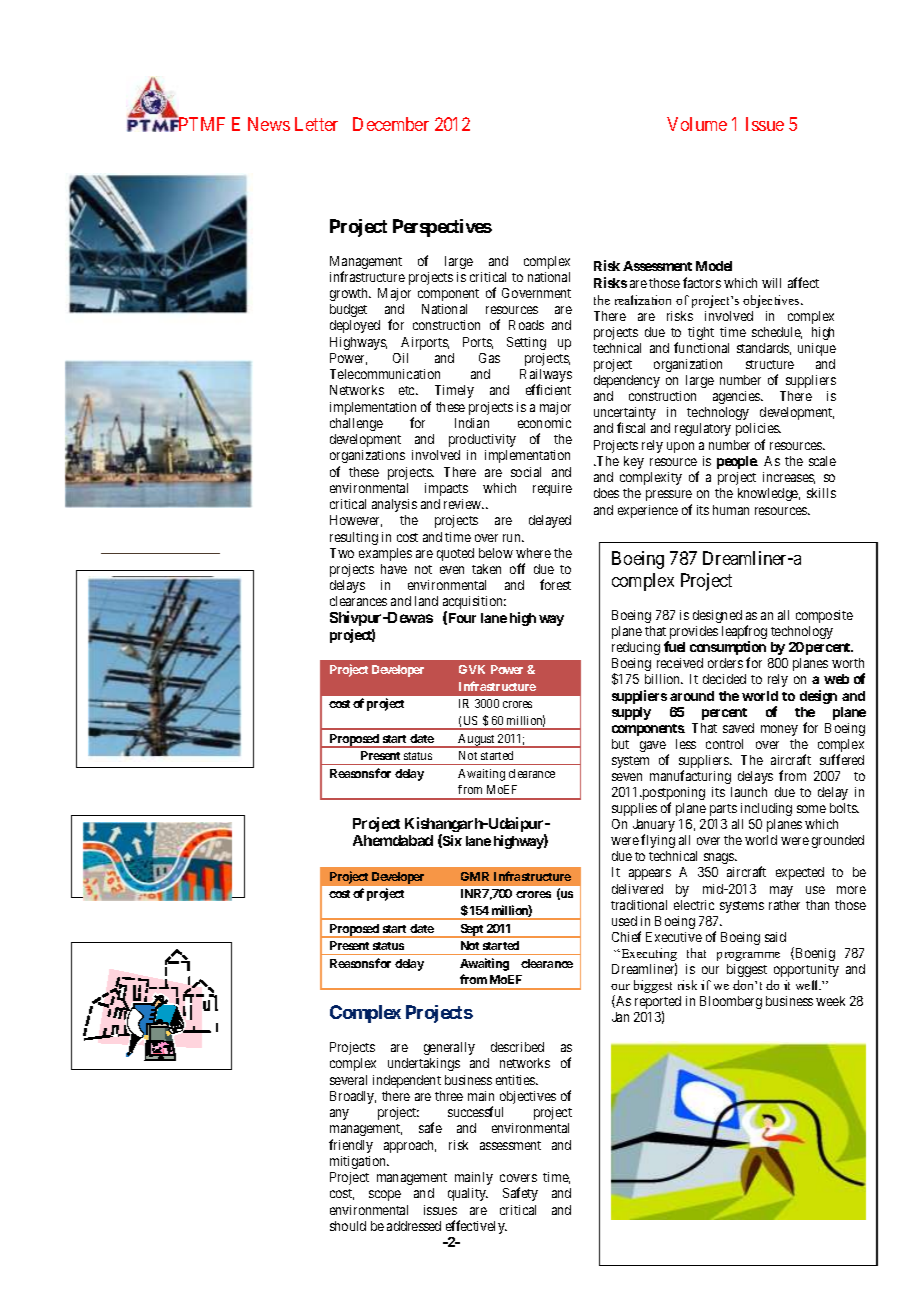 This screenshot has width=924, height=1308. What do you see at coordinates (316, 124) in the screenshot?
I see `Letter` at bounding box center [316, 124].
